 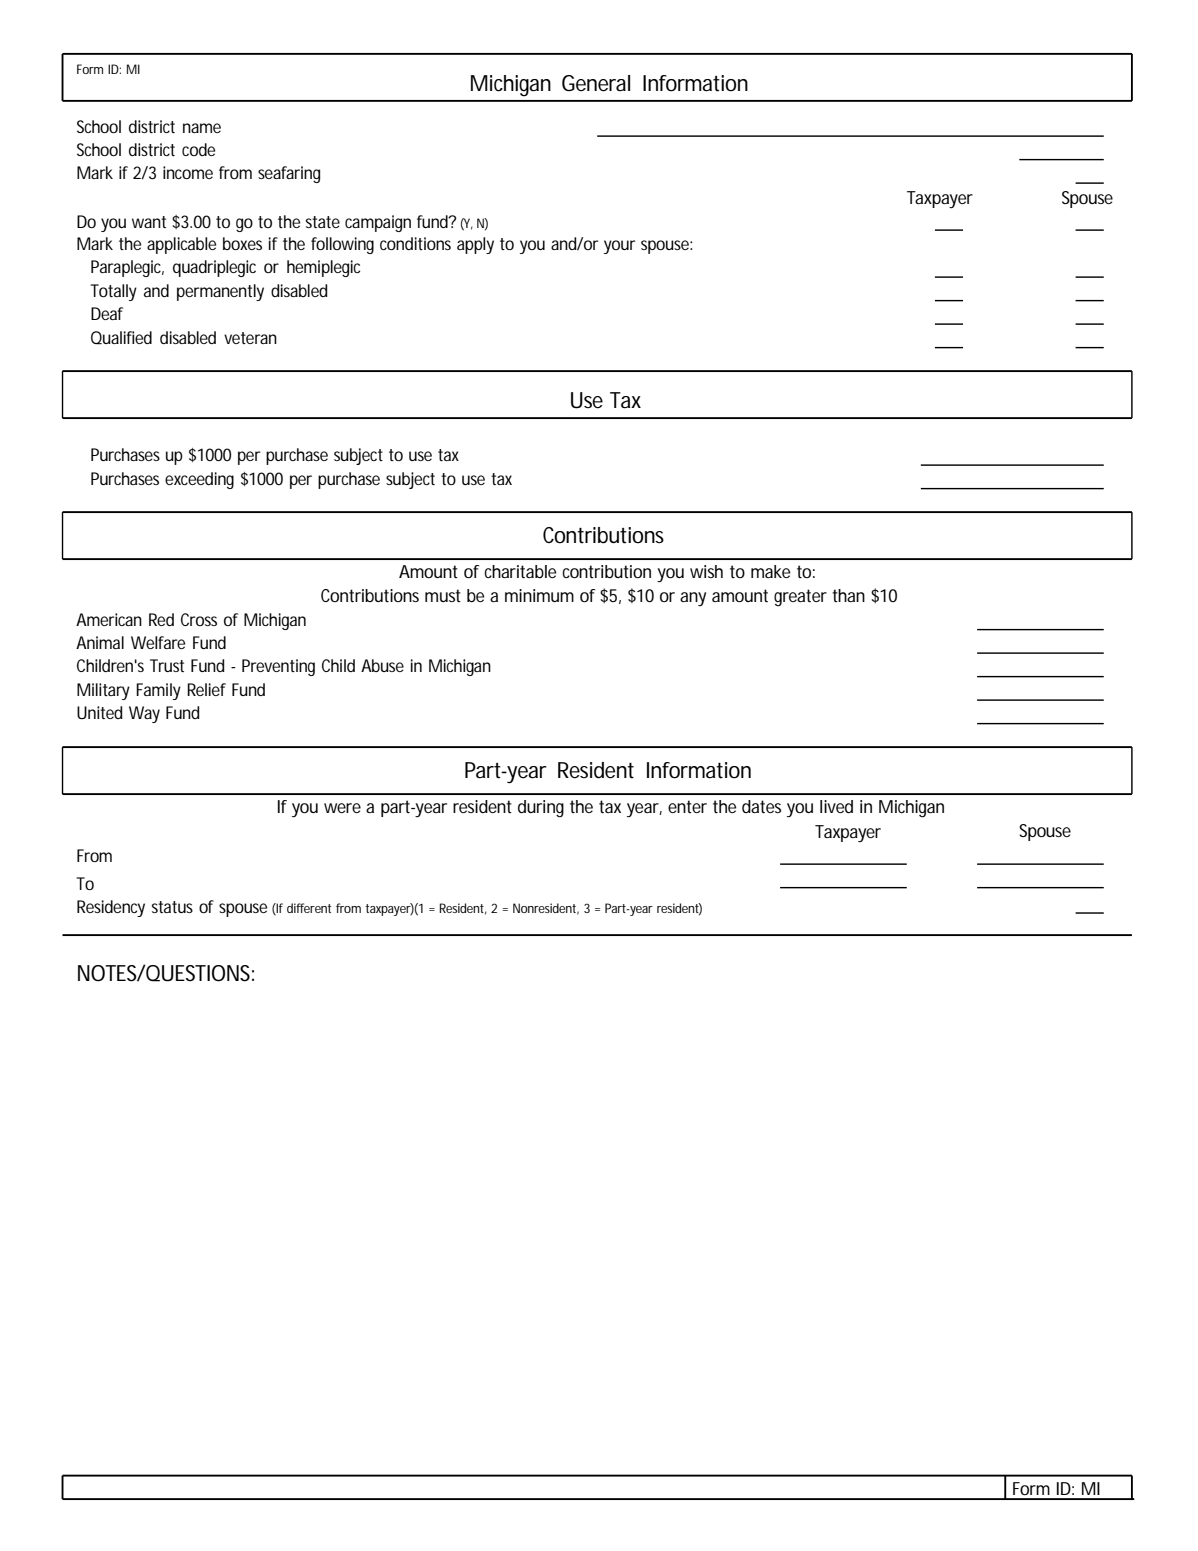 I want to click on General, so click(x=596, y=83).
